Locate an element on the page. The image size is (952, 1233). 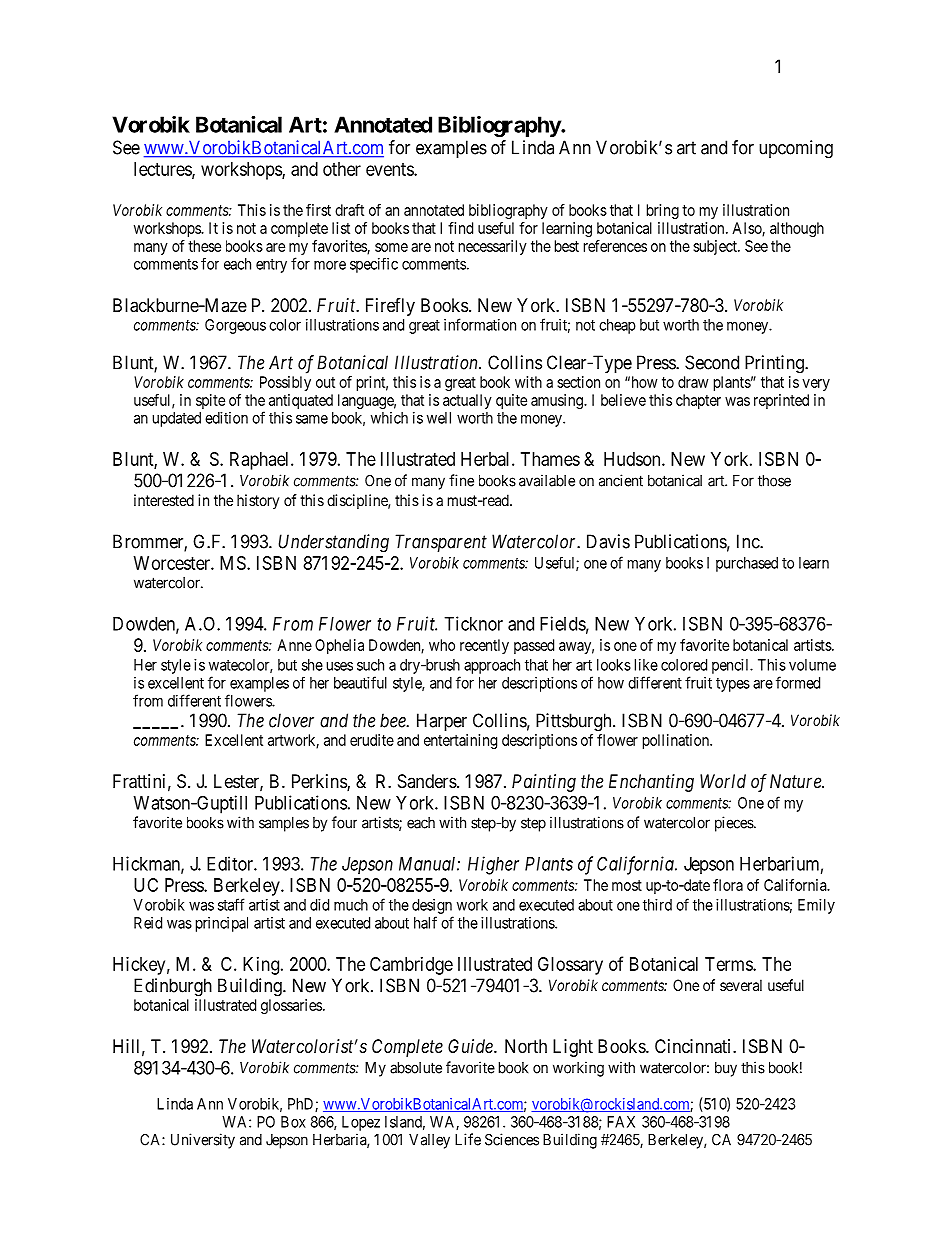
those is located at coordinates (774, 481).
